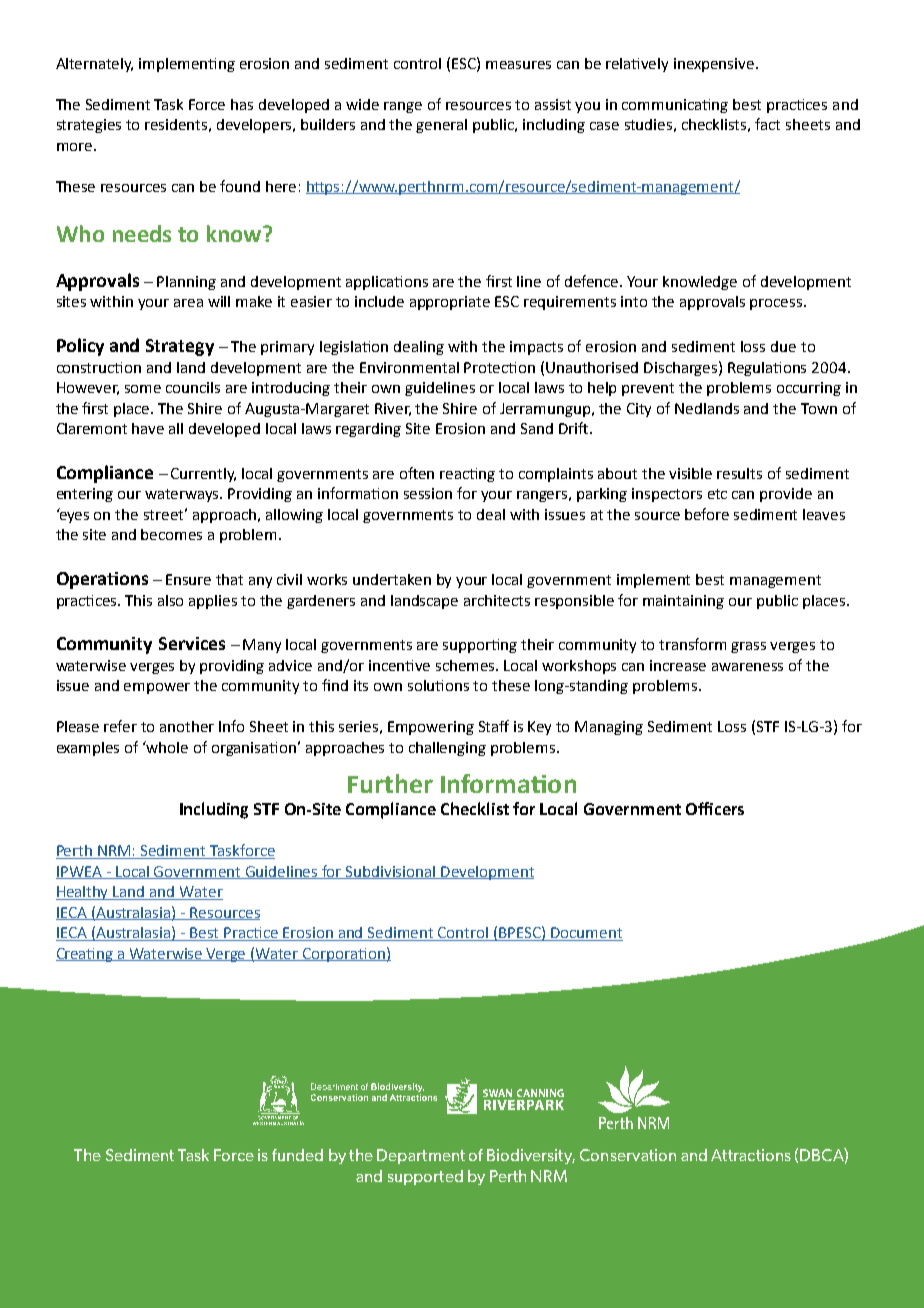 The height and width of the image is (1308, 924). What do you see at coordinates (148, 428) in the image?
I see `have` at bounding box center [148, 428].
